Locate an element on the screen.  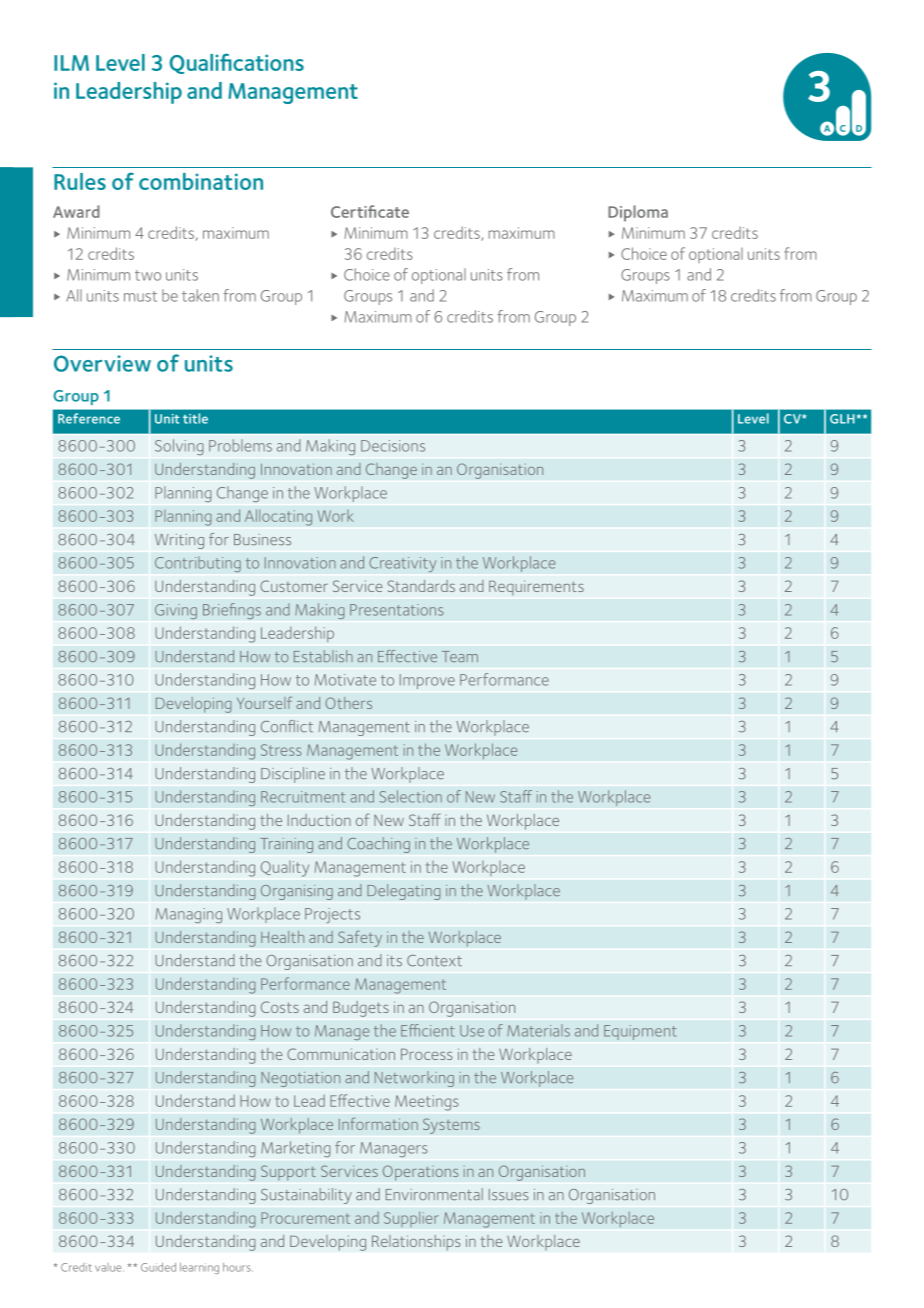
Giving is located at coordinates (176, 611).
